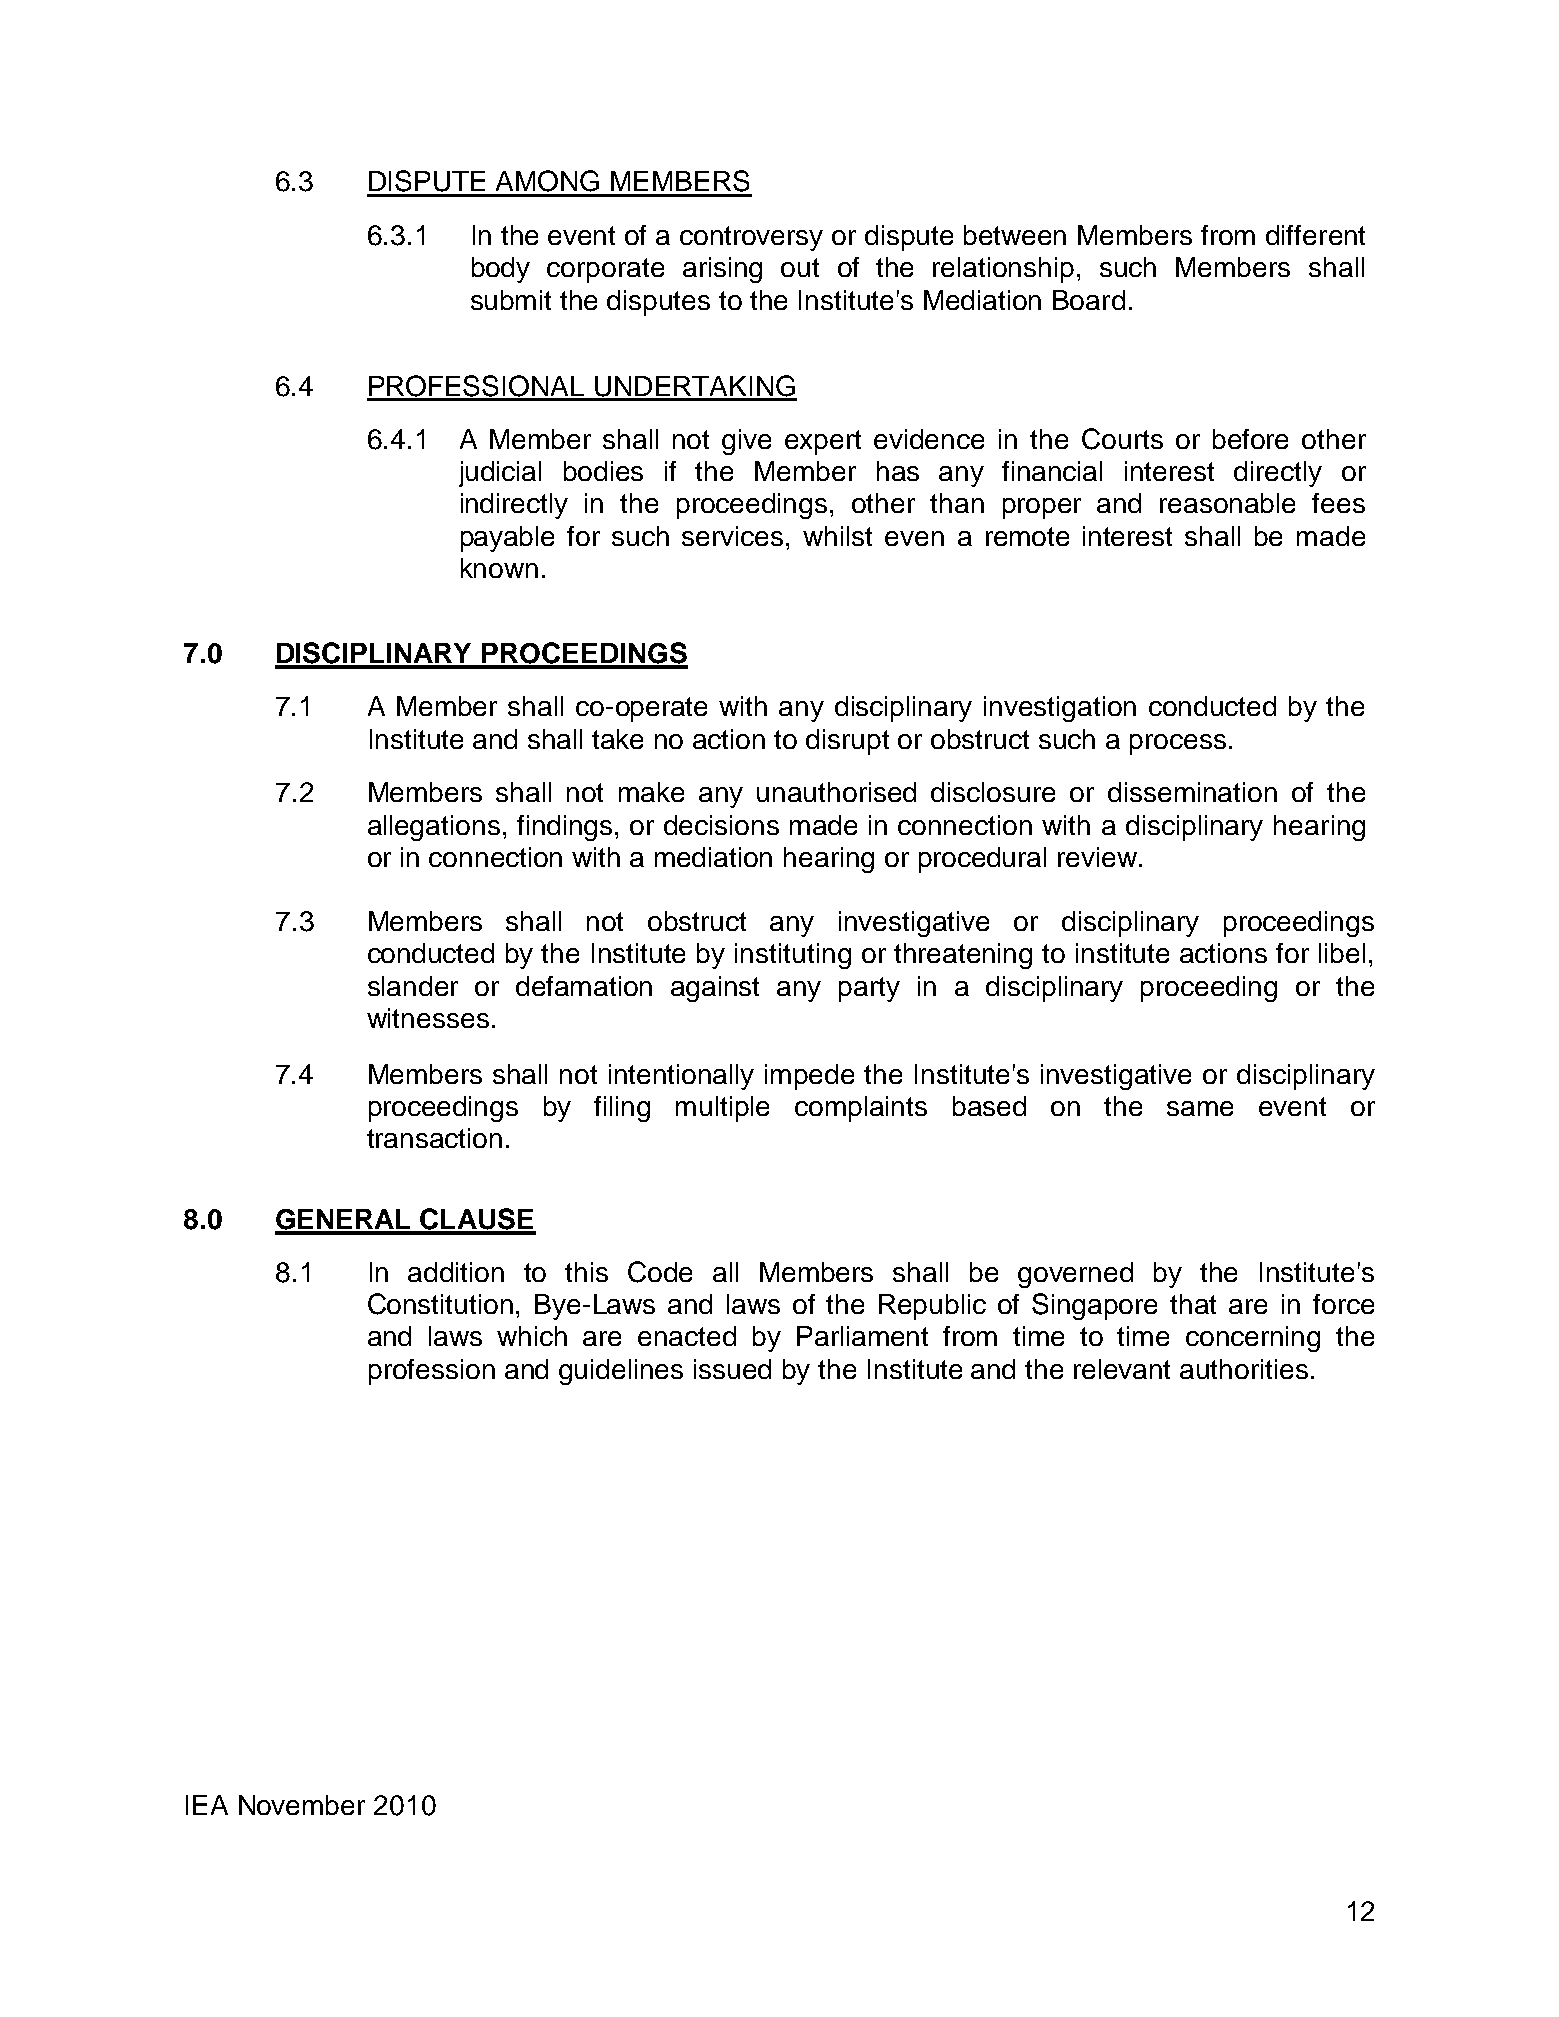 The height and width of the screenshot is (2017, 1559). What do you see at coordinates (1089, 300) in the screenshot?
I see `Board` at bounding box center [1089, 300].
